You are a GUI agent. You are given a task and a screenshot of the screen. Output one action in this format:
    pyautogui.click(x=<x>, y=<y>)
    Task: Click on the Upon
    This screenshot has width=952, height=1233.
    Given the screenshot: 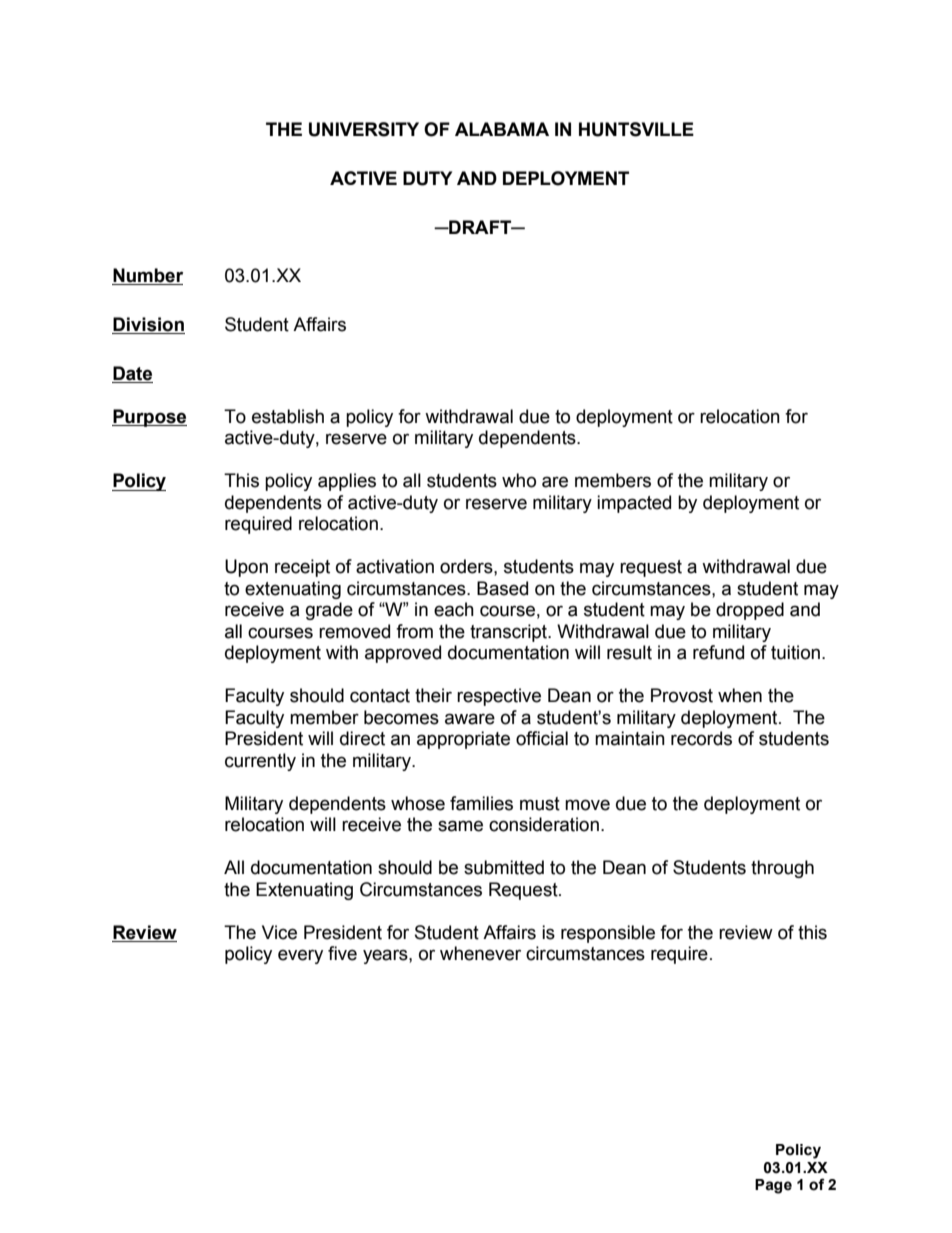 What is the action you would take?
    pyautogui.click(x=246, y=568)
